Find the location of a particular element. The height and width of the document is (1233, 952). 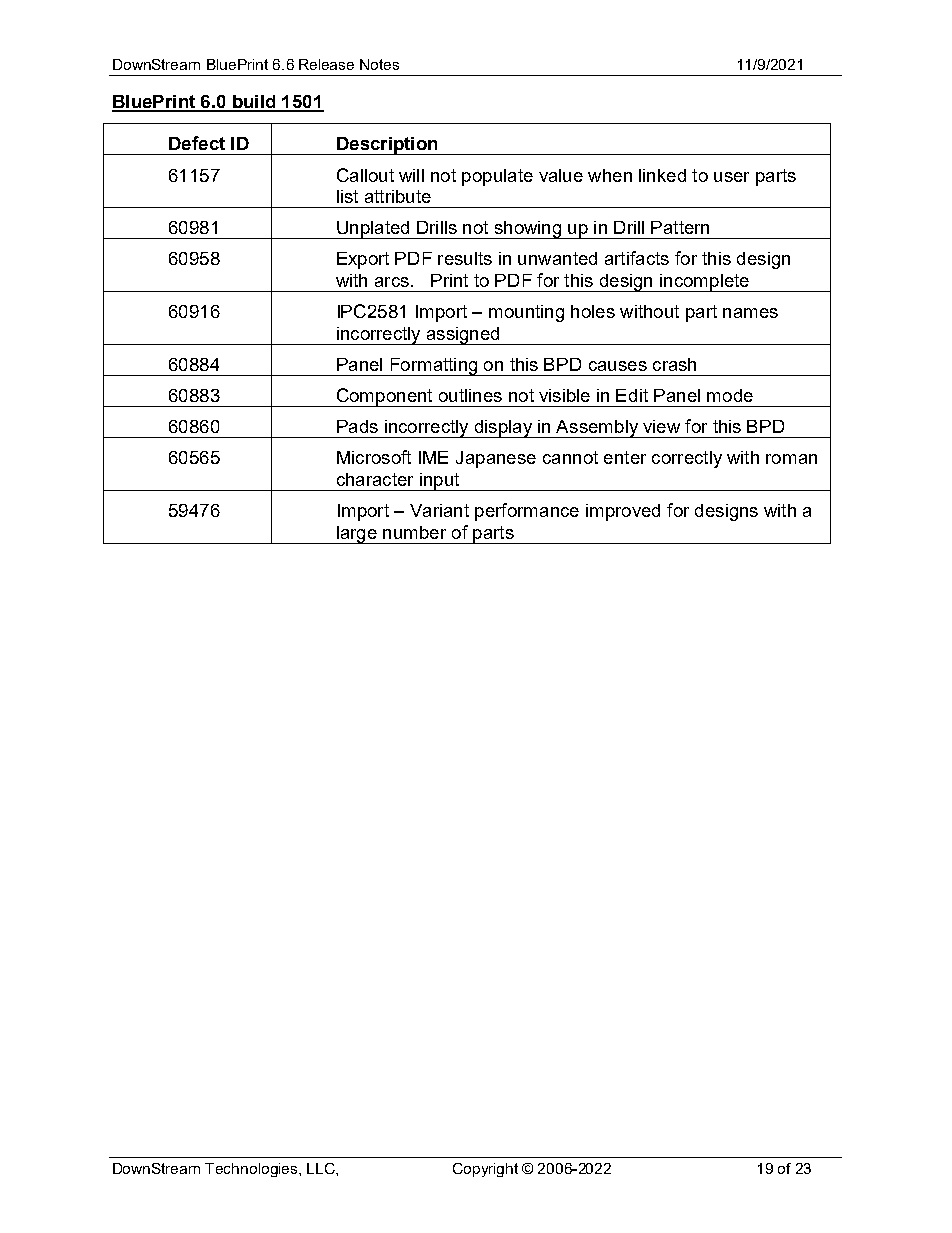

user is located at coordinates (731, 177).
